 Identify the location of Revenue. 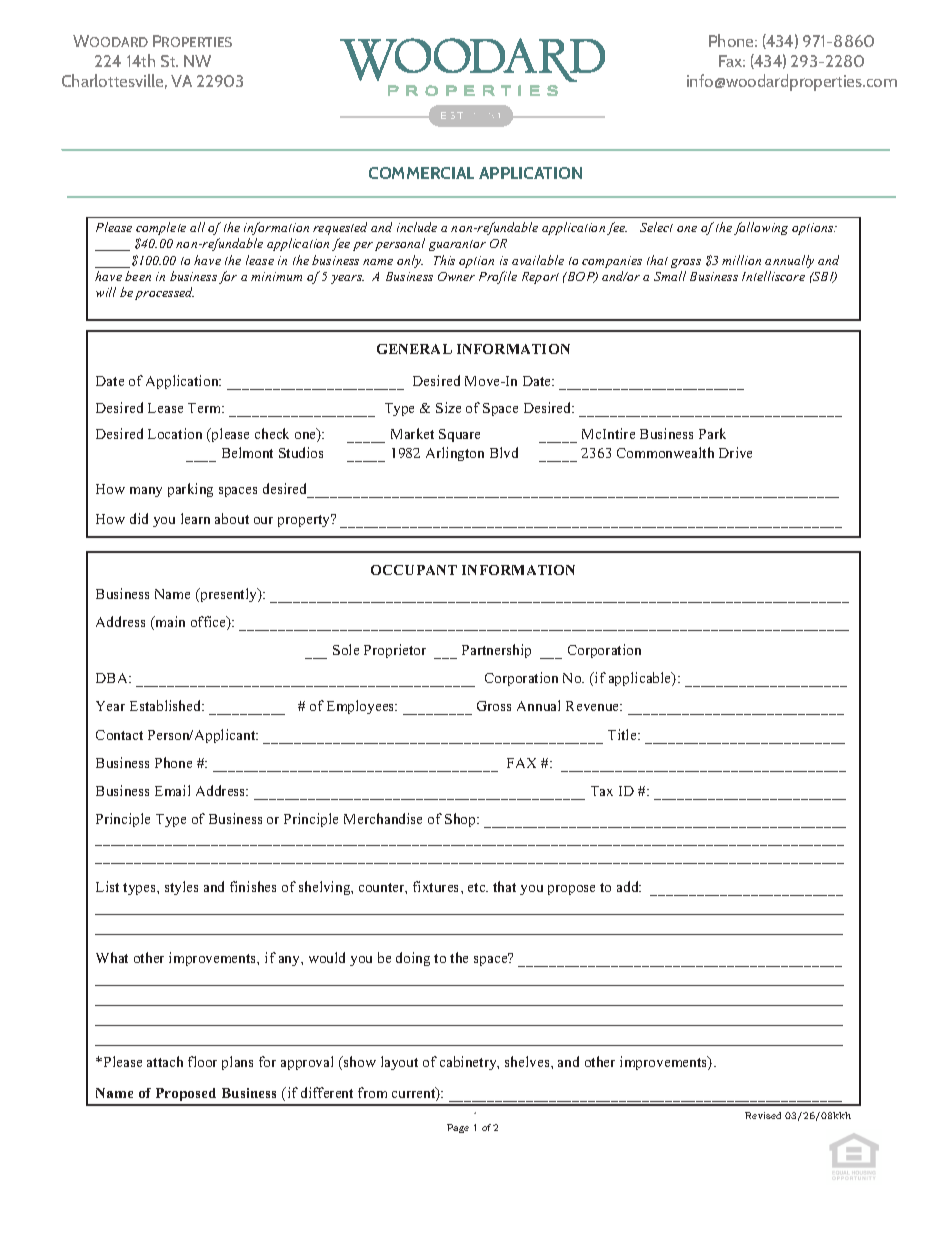
(594, 706).
